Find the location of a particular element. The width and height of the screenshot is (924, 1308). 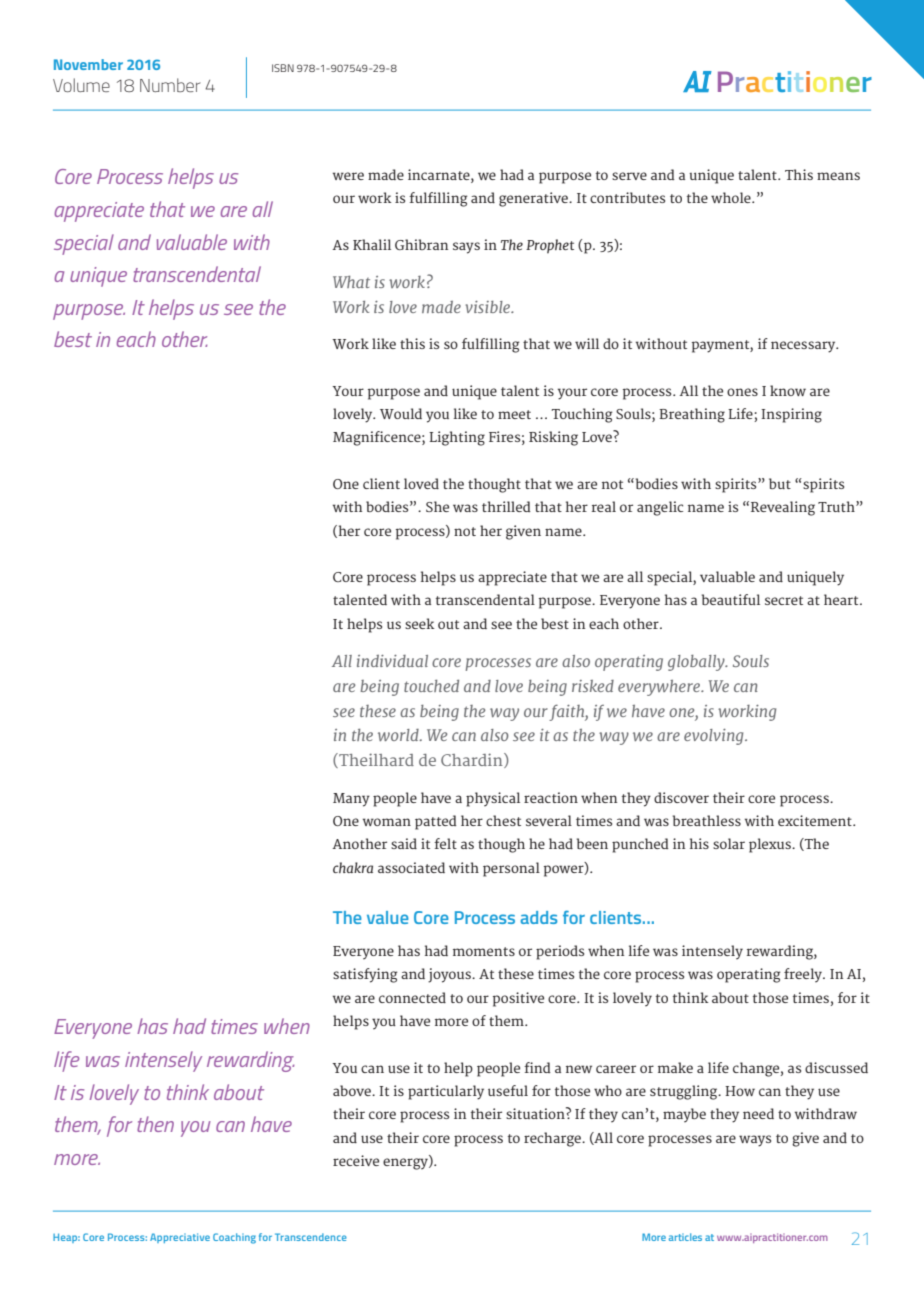

Appreciative is located at coordinates (180, 1238).
